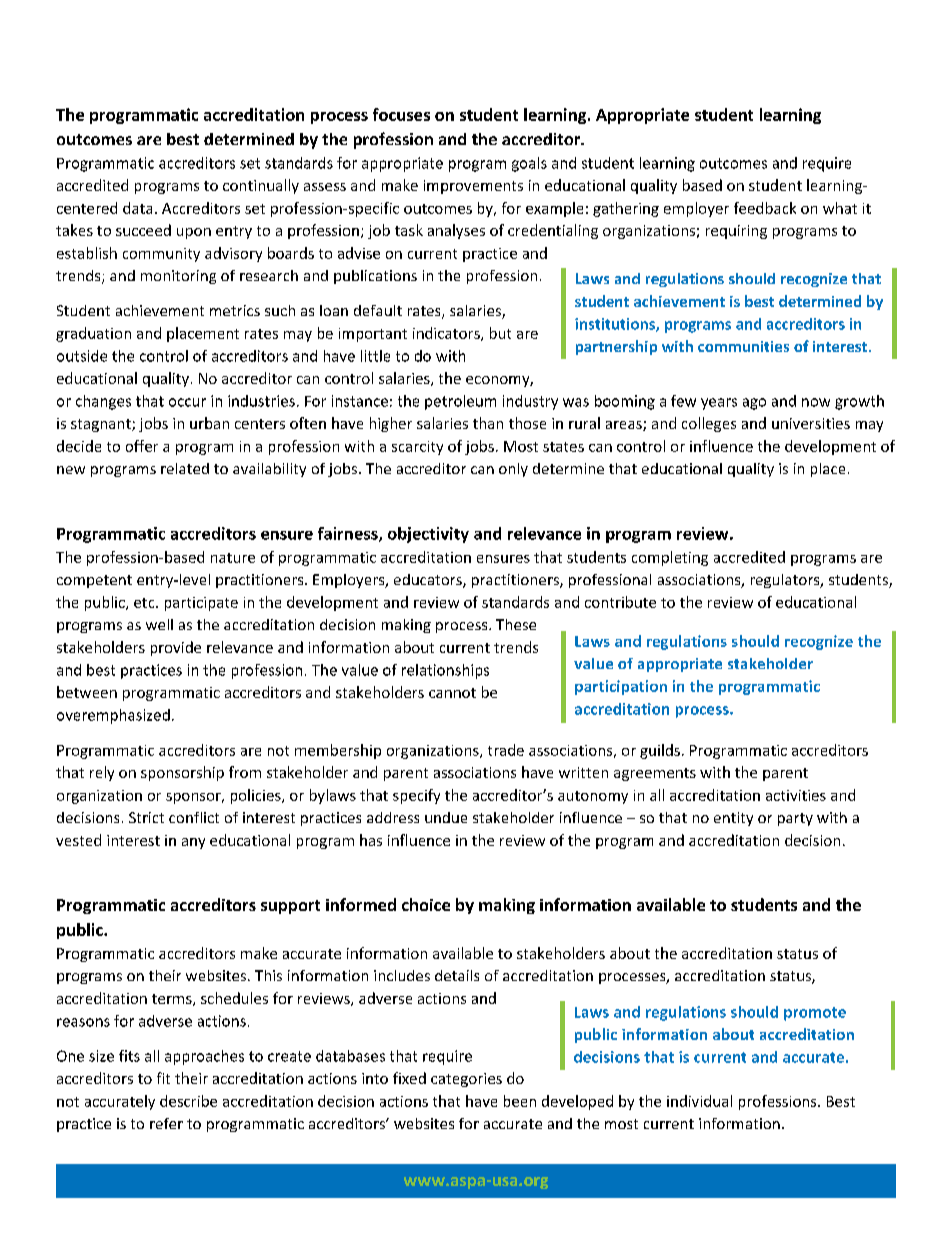  What do you see at coordinates (159, 624) in the document?
I see `well` at bounding box center [159, 624].
